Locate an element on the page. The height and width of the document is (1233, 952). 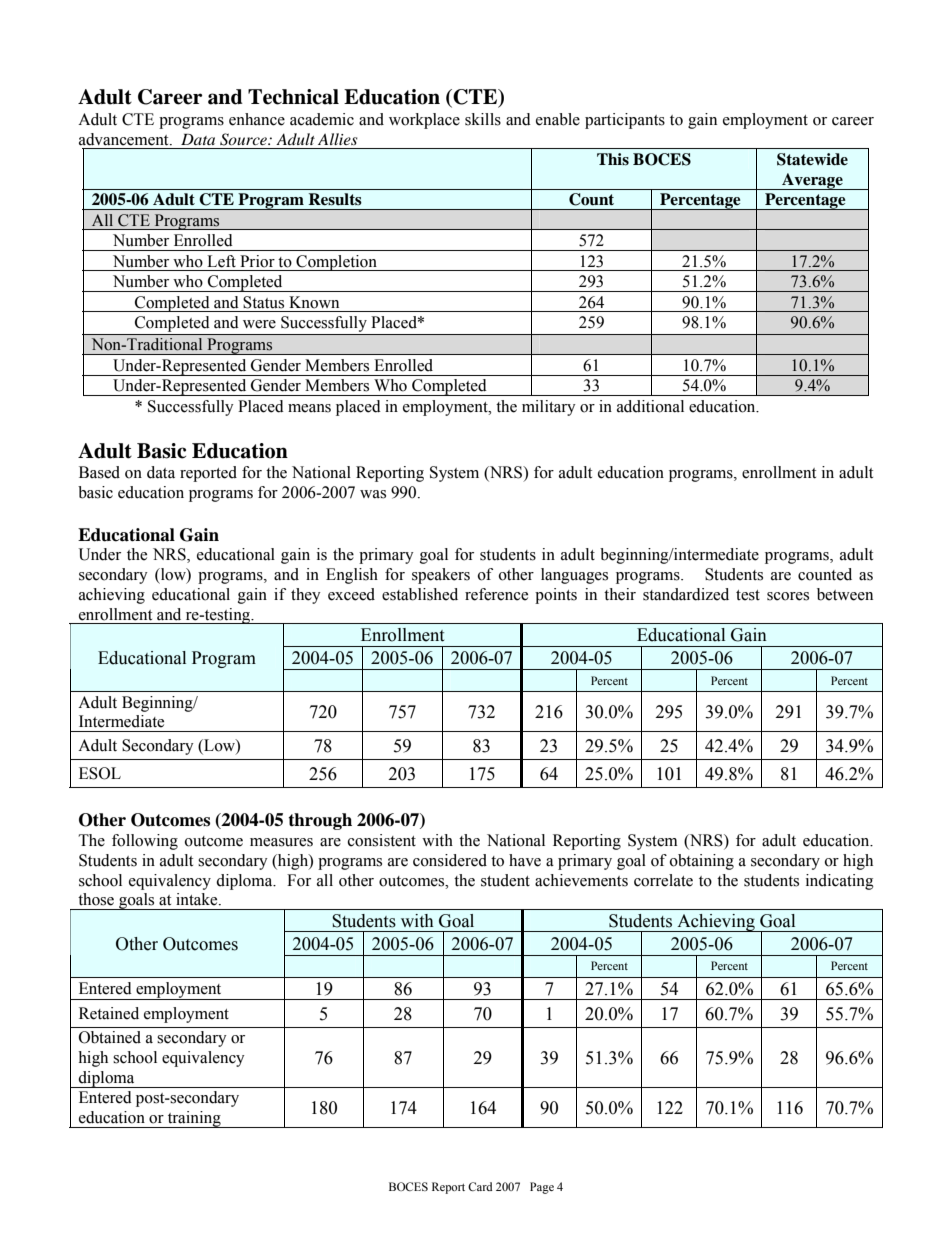
Statewide is located at coordinates (812, 159).
